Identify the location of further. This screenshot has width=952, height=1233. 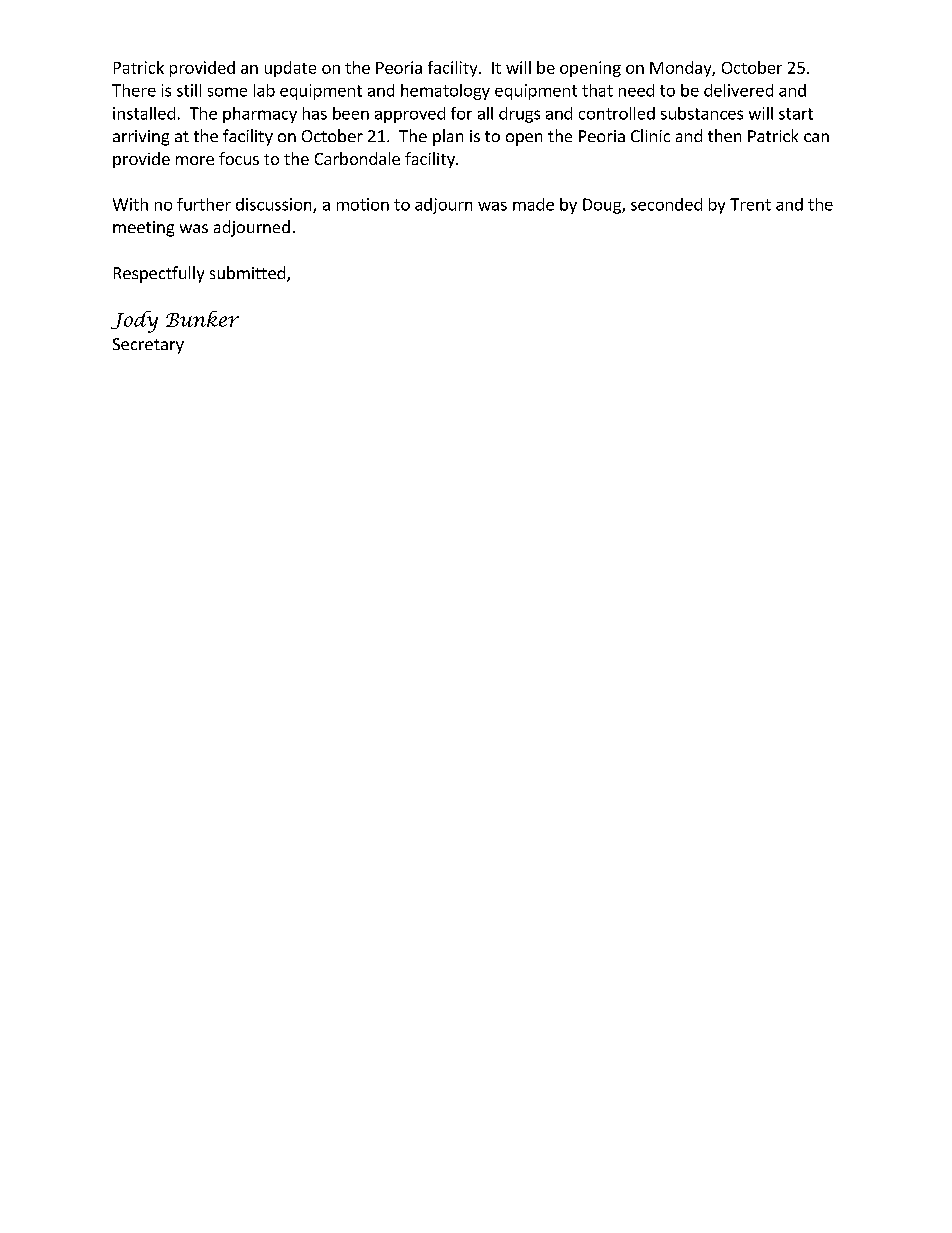
(204, 204).
